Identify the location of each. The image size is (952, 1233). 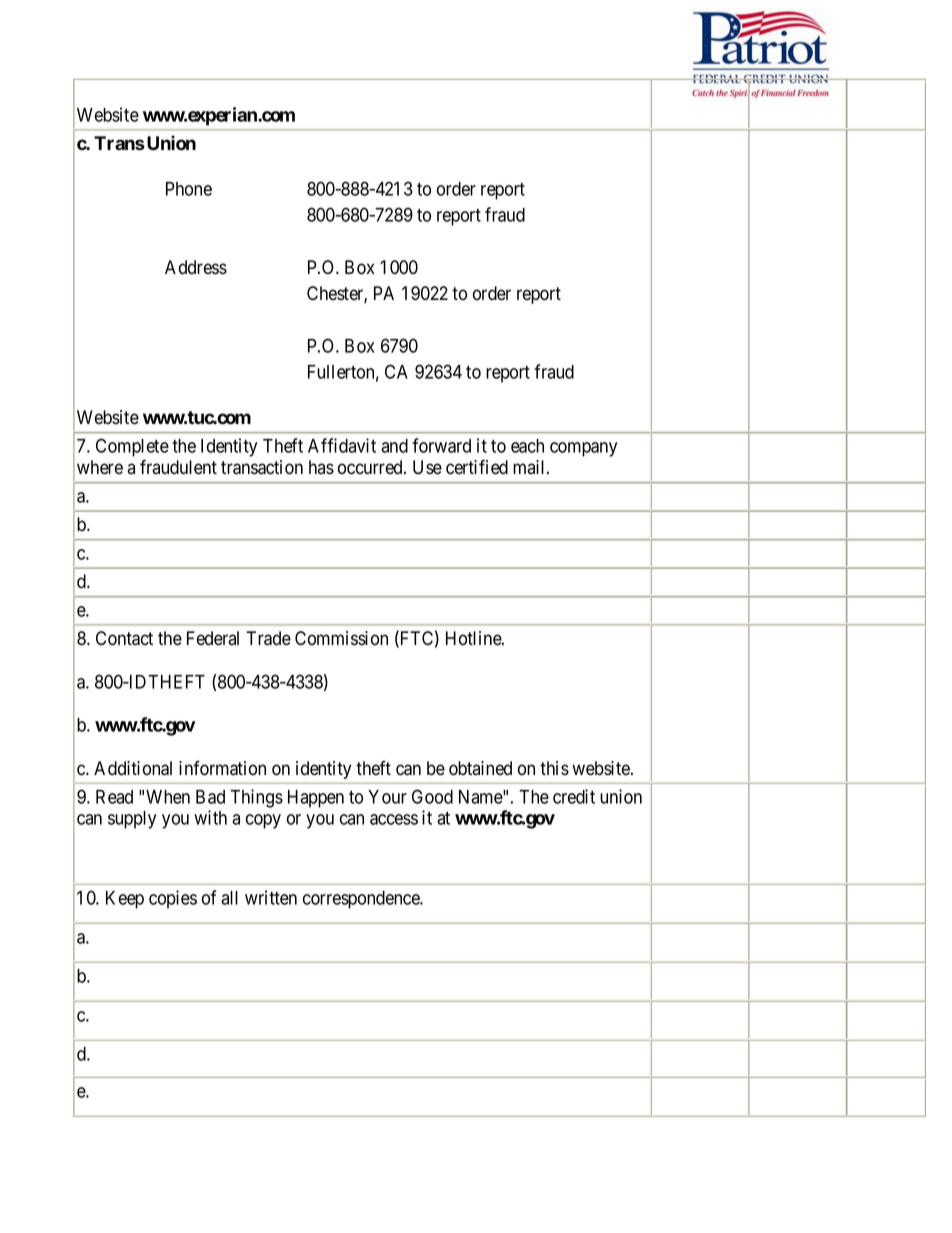
(527, 446).
